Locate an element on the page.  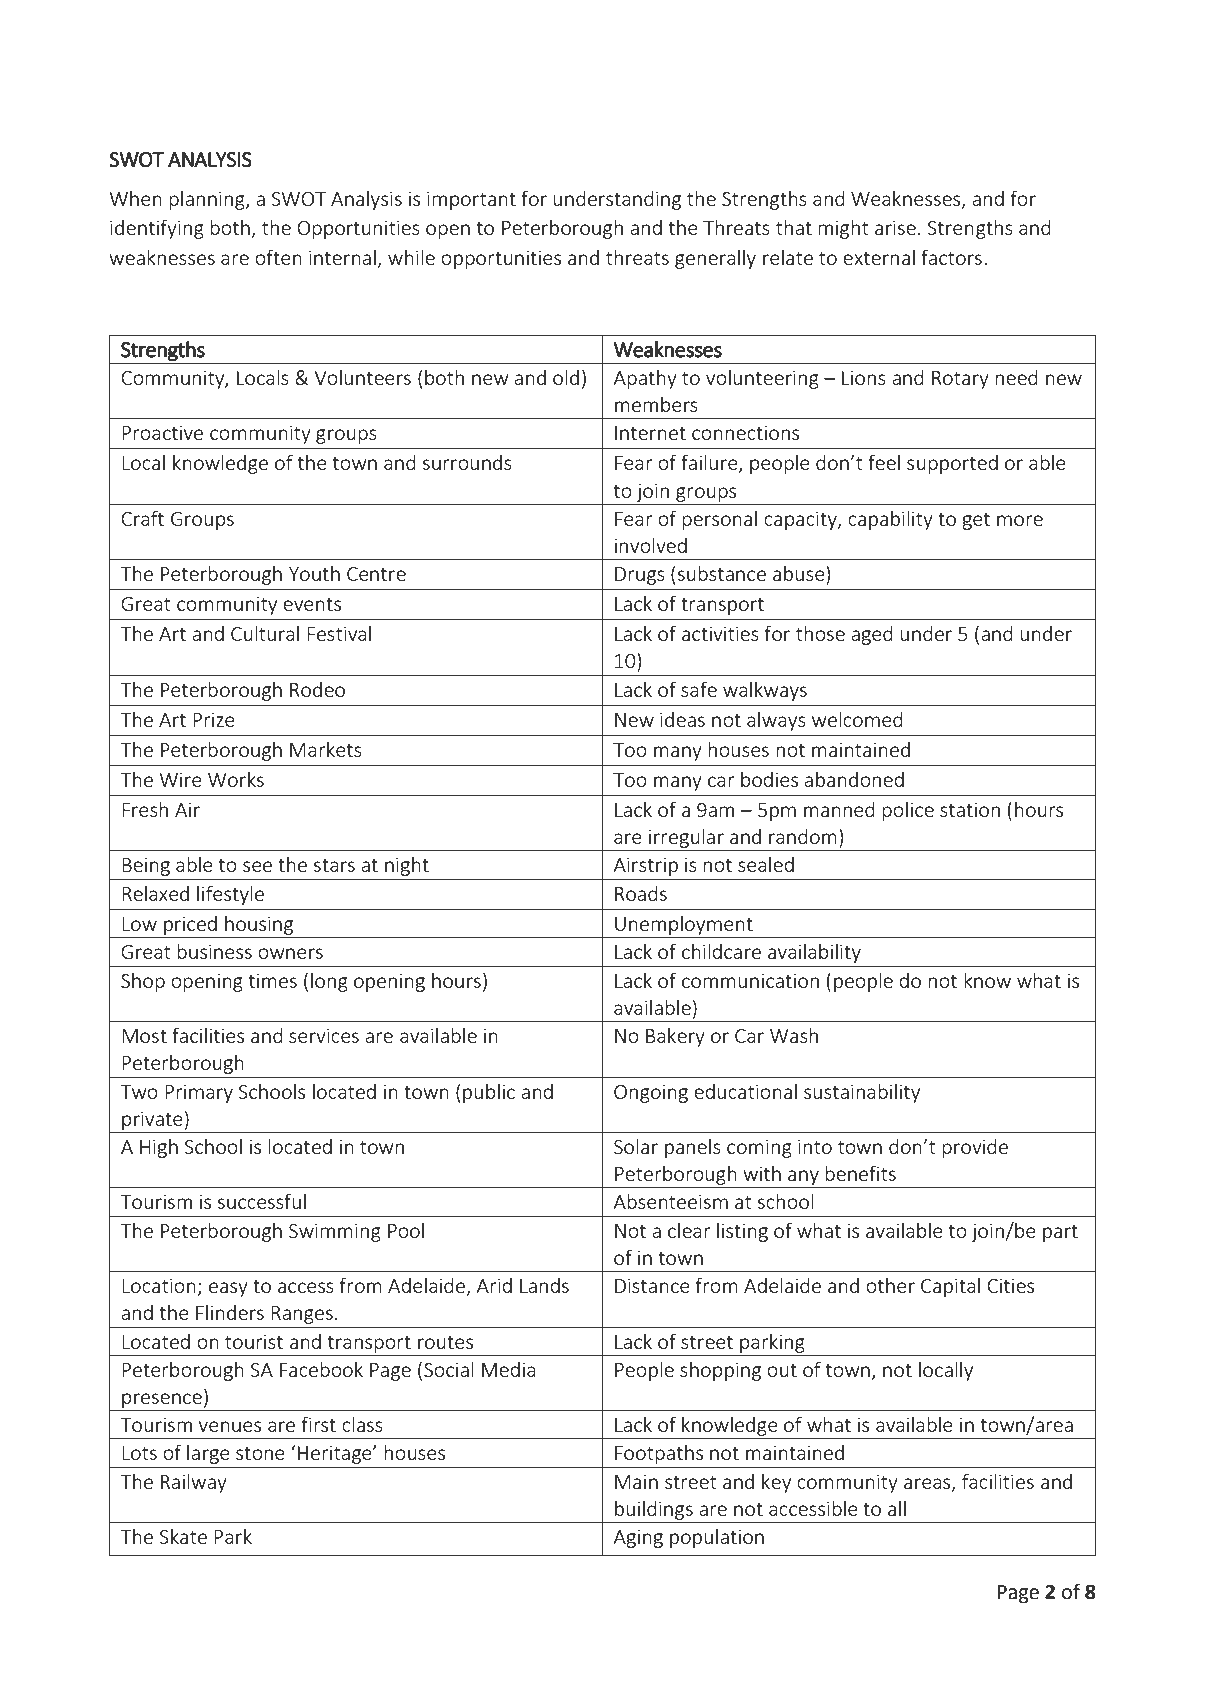
Solar is located at coordinates (636, 1146).
